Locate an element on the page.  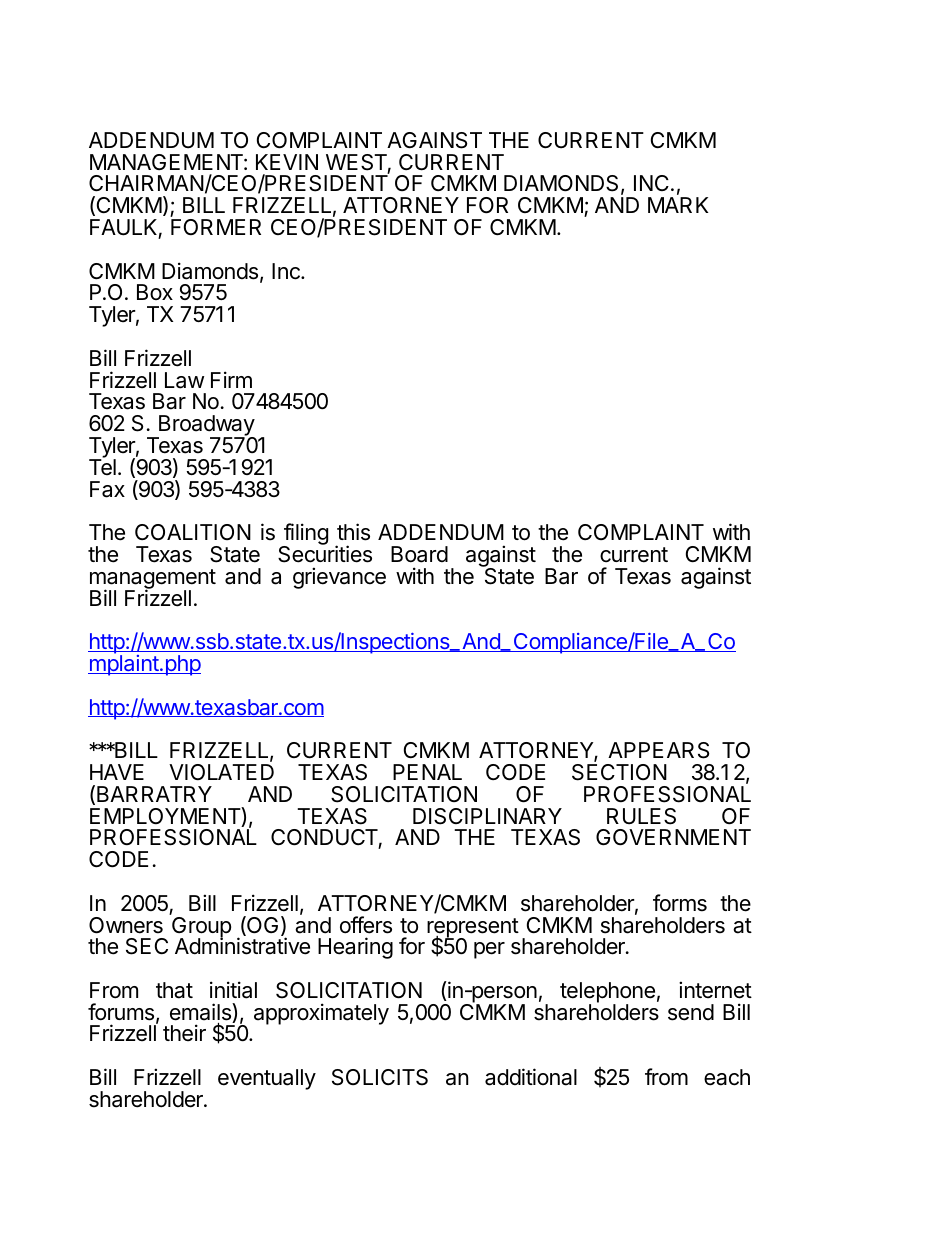
Broadway is located at coordinates (206, 427).
